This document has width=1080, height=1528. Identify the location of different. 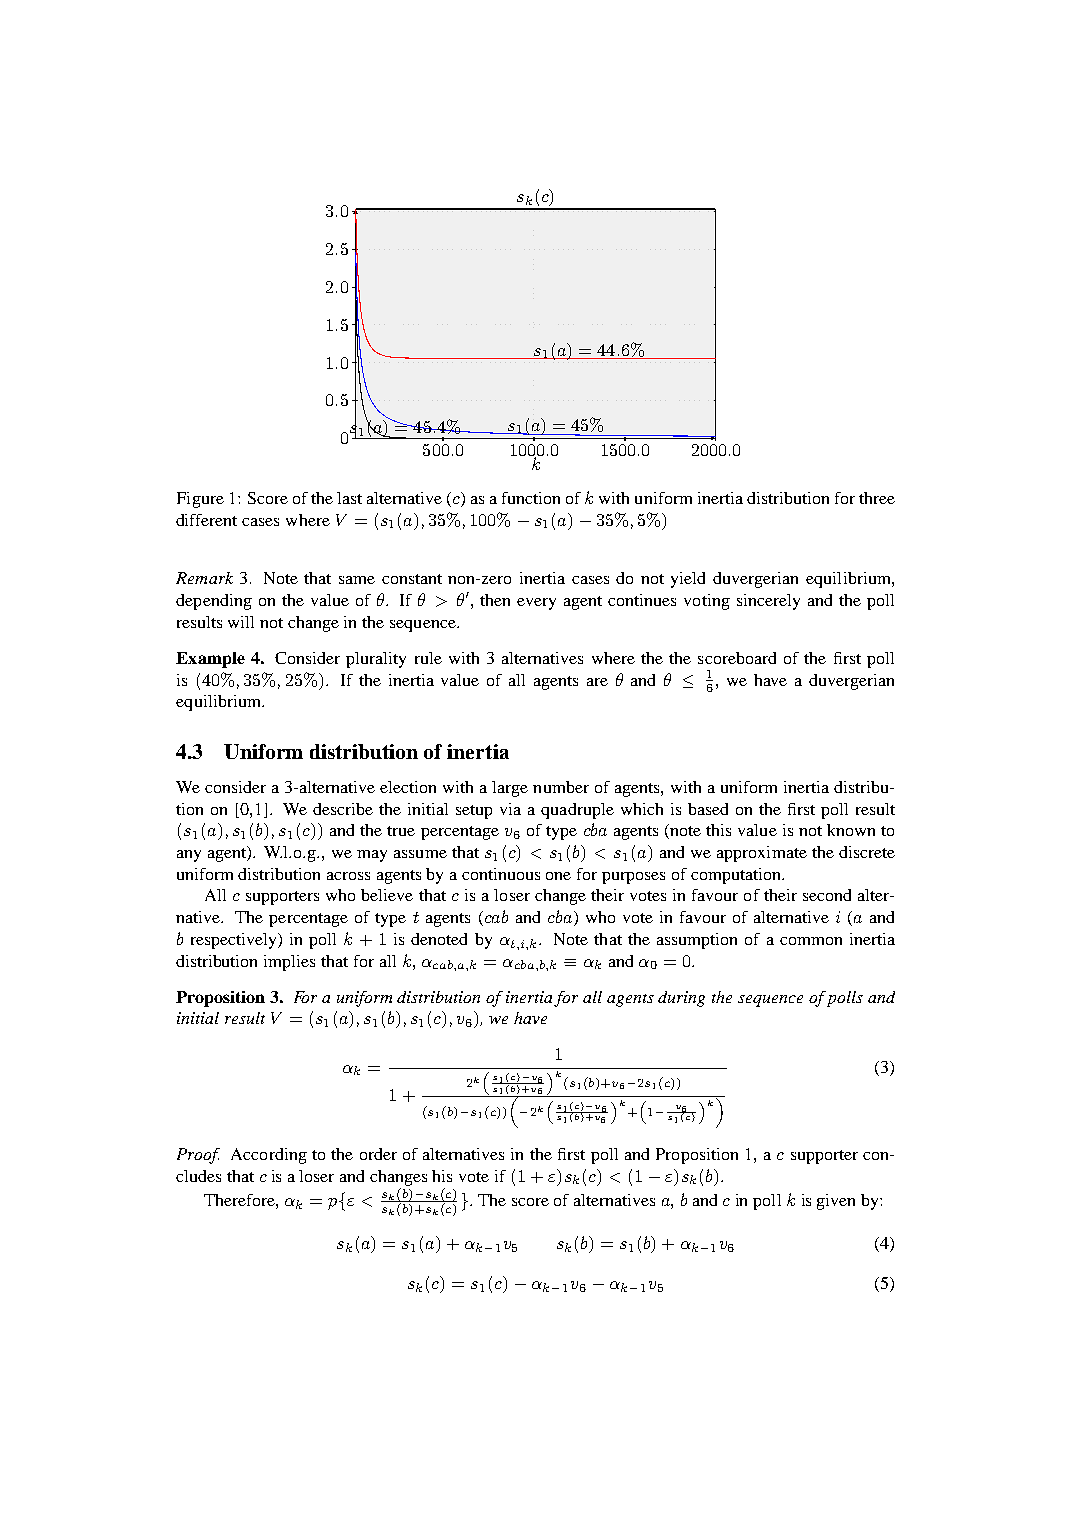
(206, 520).
